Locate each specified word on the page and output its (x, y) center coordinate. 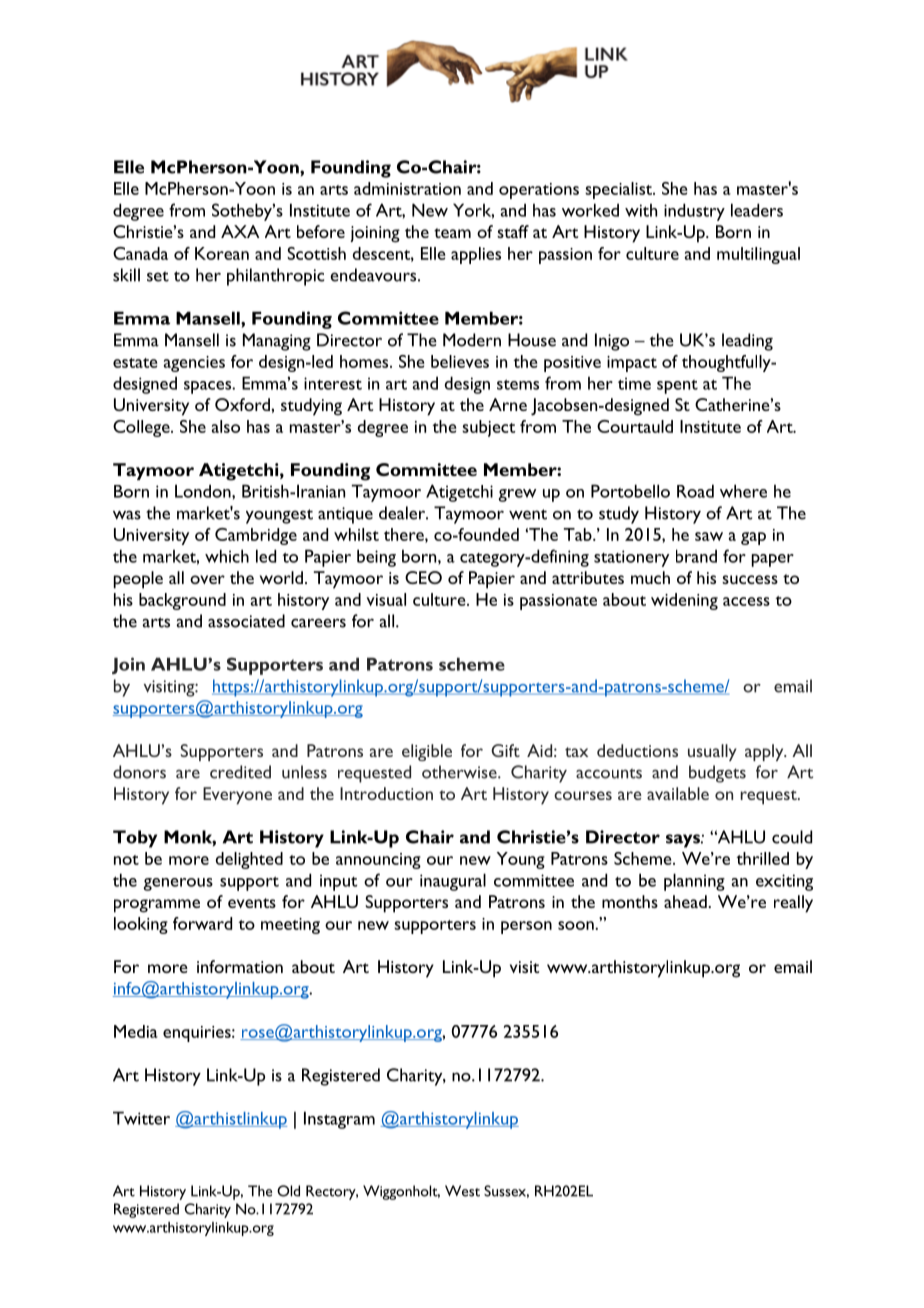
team (452, 233)
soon (577, 925)
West (462, 1191)
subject (488, 428)
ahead (686, 901)
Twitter (141, 1118)
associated (246, 621)
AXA (240, 231)
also (226, 426)
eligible (427, 752)
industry (694, 212)
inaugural (453, 882)
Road (695, 491)
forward (202, 923)
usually (712, 752)
